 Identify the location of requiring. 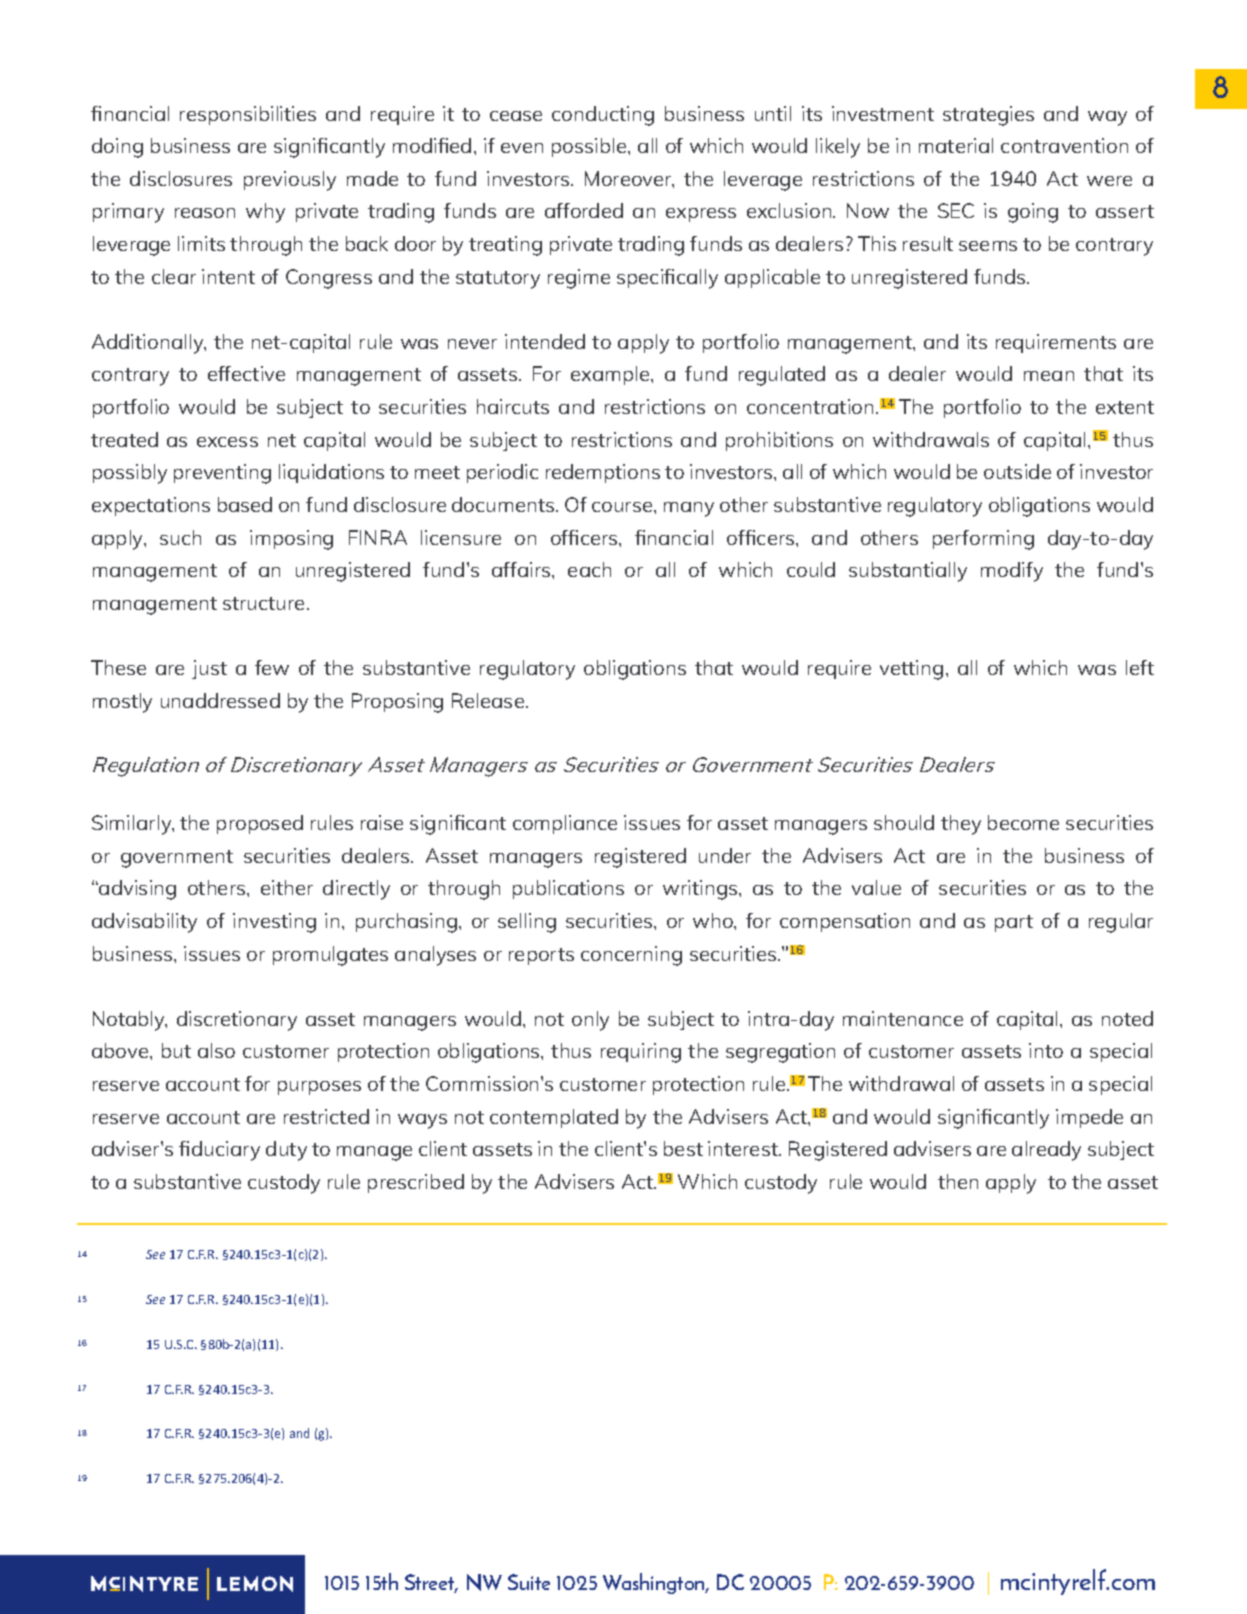
(641, 1053).
